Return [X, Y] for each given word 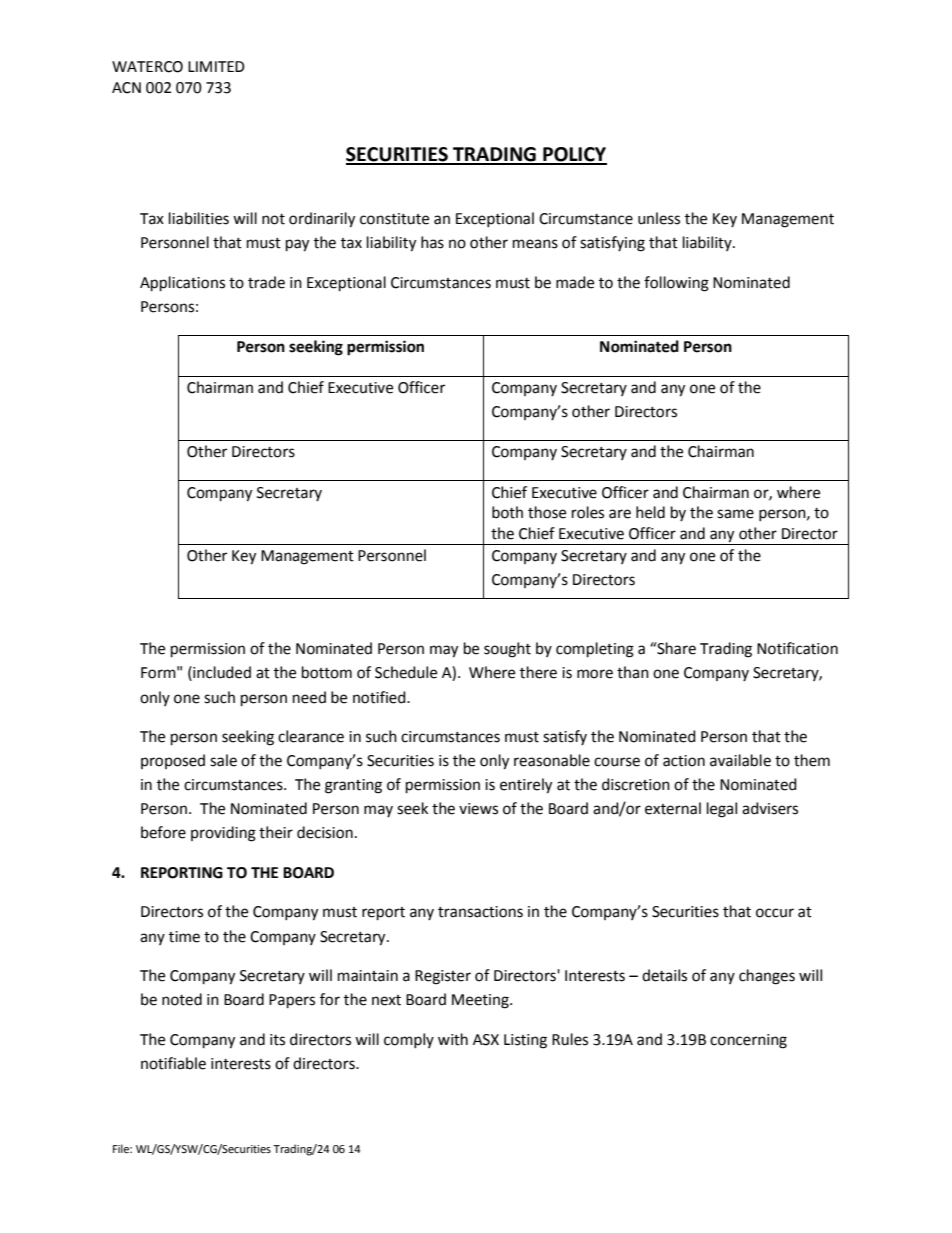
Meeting [481, 1001]
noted [182, 999]
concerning [748, 1041]
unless [659, 218]
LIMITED [216, 66]
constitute [394, 219]
